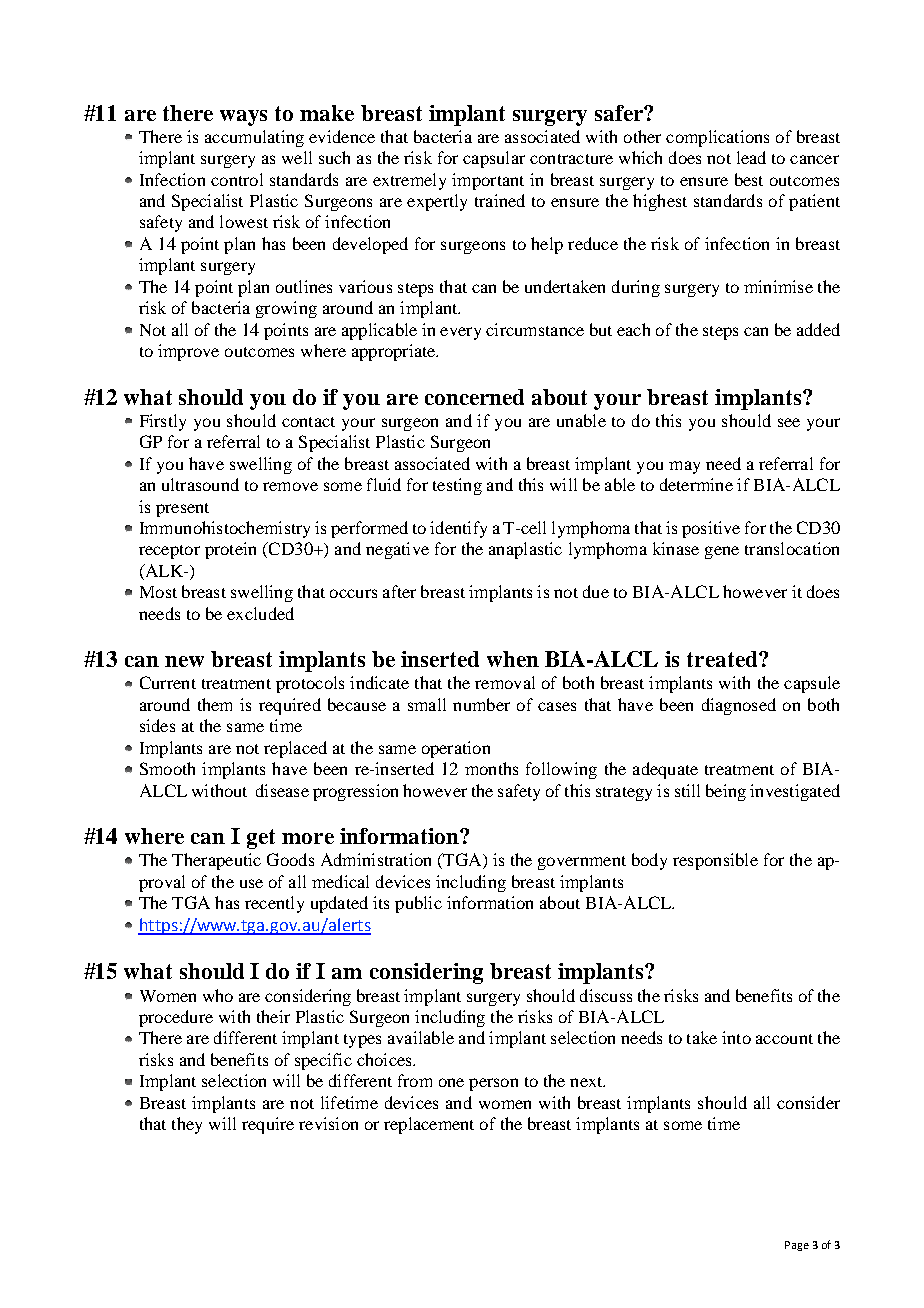  What do you see at coordinates (722, 552) in the document?
I see `gene` at bounding box center [722, 552].
